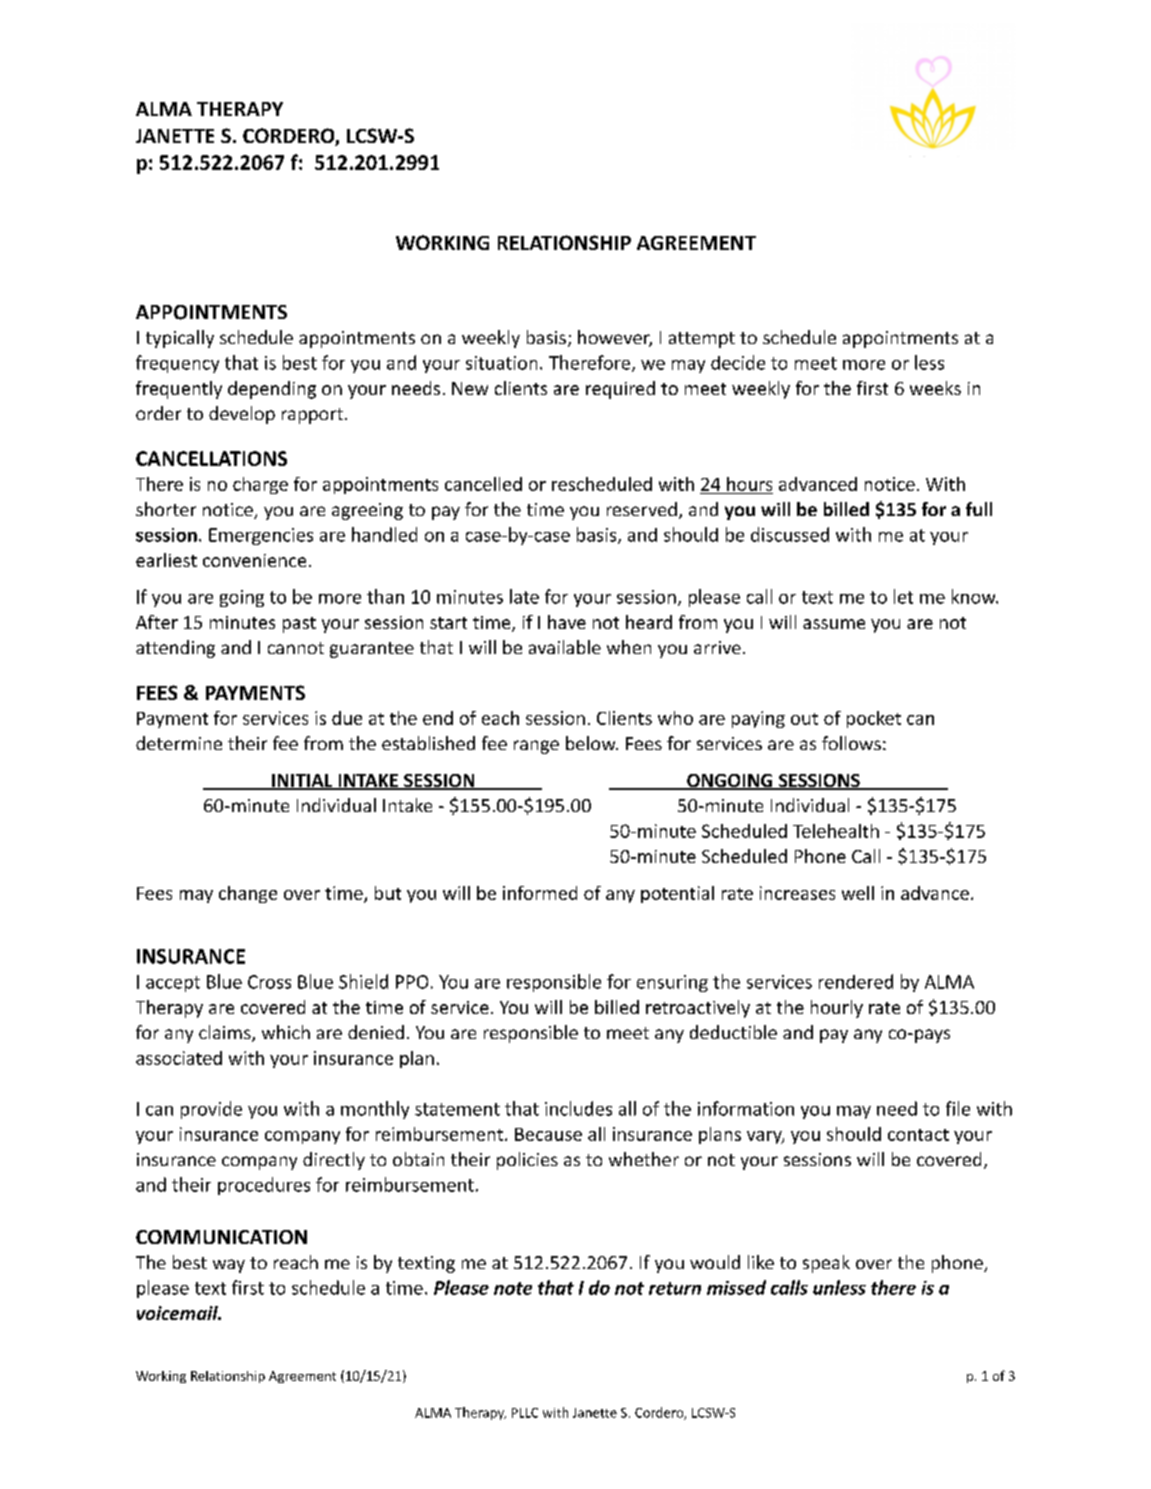 This screenshot has height=1489, width=1151. I want to click on required, so click(620, 390).
